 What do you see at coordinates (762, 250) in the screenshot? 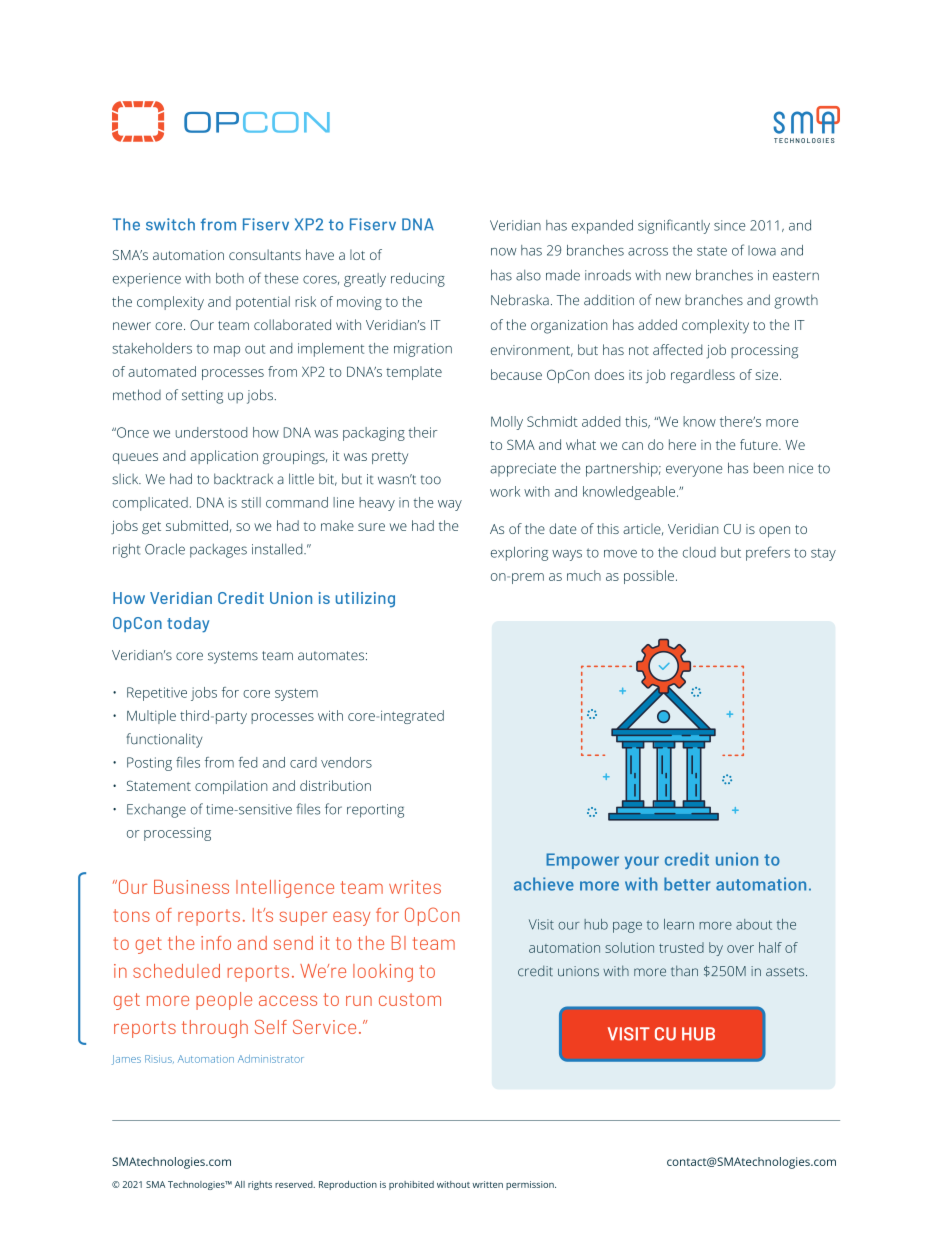
I see `Iowa` at bounding box center [762, 250].
